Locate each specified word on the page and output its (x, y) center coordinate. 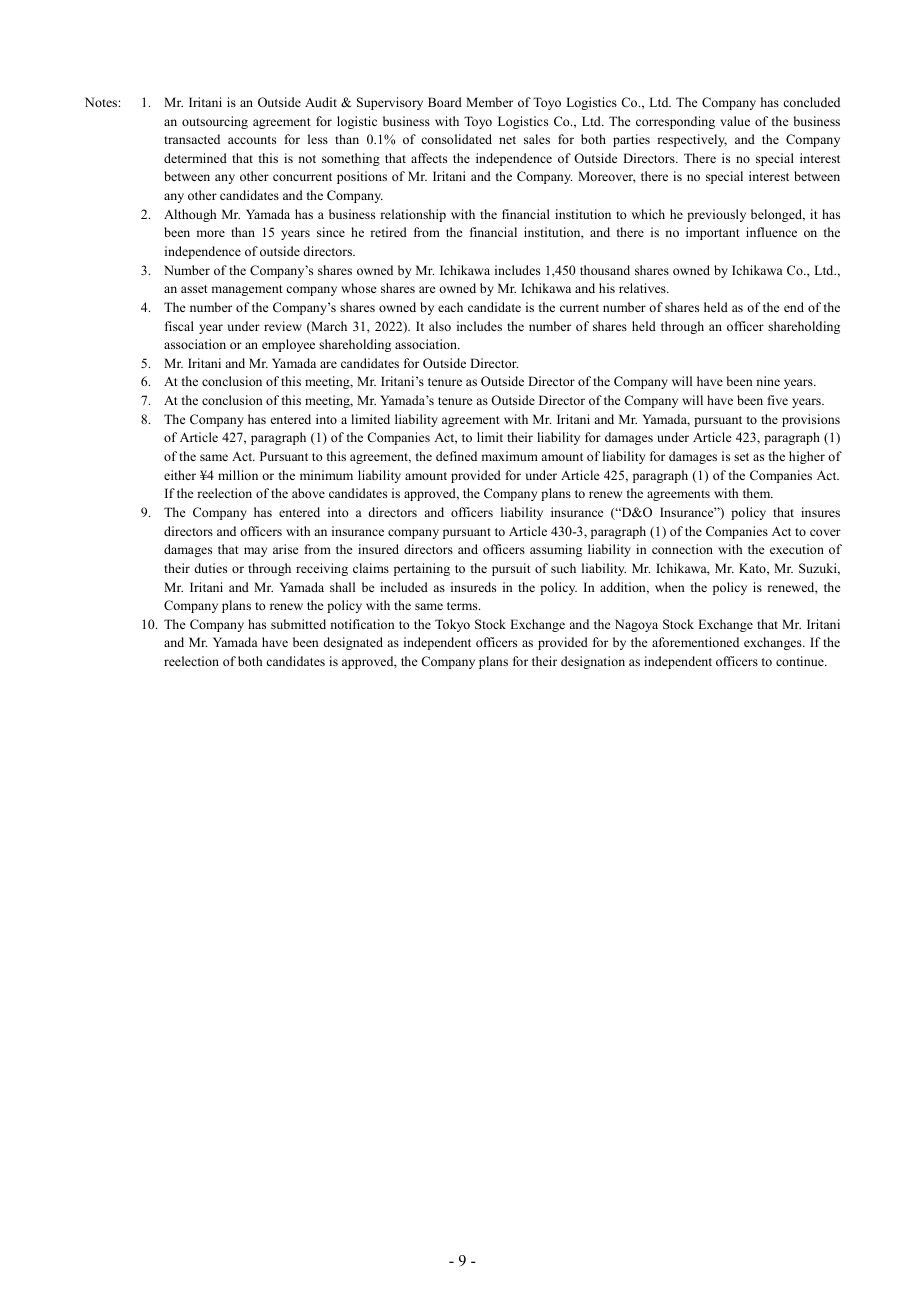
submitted (298, 624)
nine (768, 381)
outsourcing (215, 122)
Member (489, 102)
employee (288, 345)
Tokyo (452, 625)
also (440, 326)
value (735, 121)
